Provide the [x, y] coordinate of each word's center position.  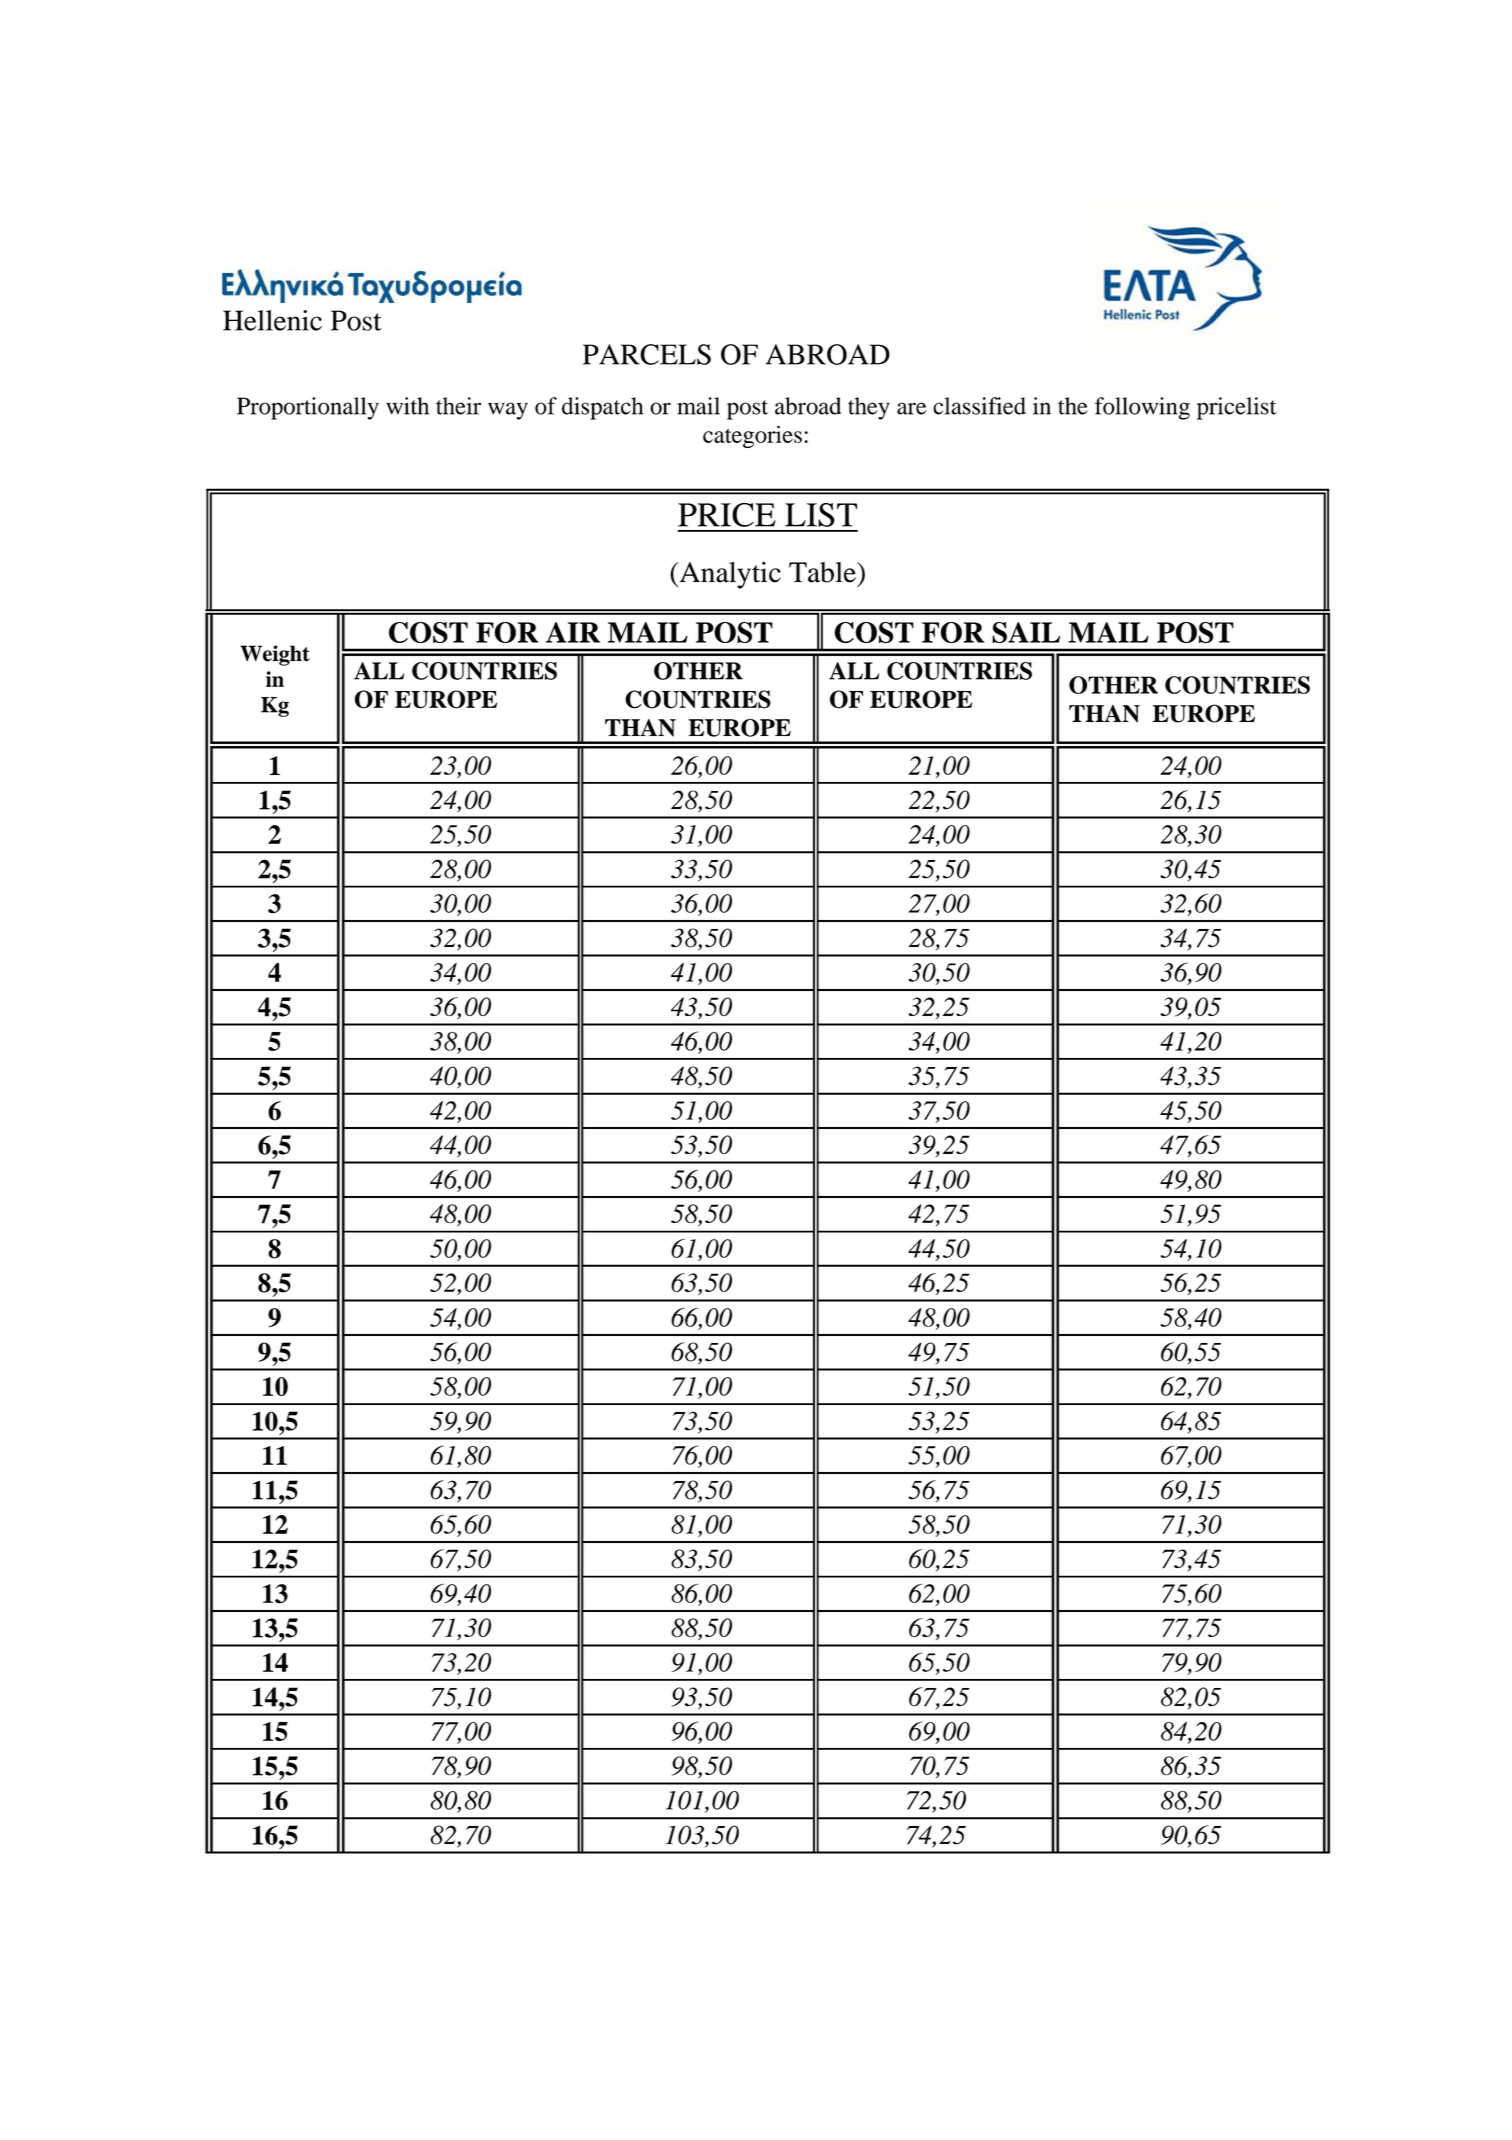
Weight [275, 655]
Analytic [729, 575]
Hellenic [272, 320]
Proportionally [308, 408]
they [869, 408]
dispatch [602, 408]
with [407, 406]
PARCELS [647, 354]
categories [752, 436]
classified [979, 406]
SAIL [1026, 632]
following [1142, 408]
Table [823, 572]
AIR [573, 632]
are [912, 408]
